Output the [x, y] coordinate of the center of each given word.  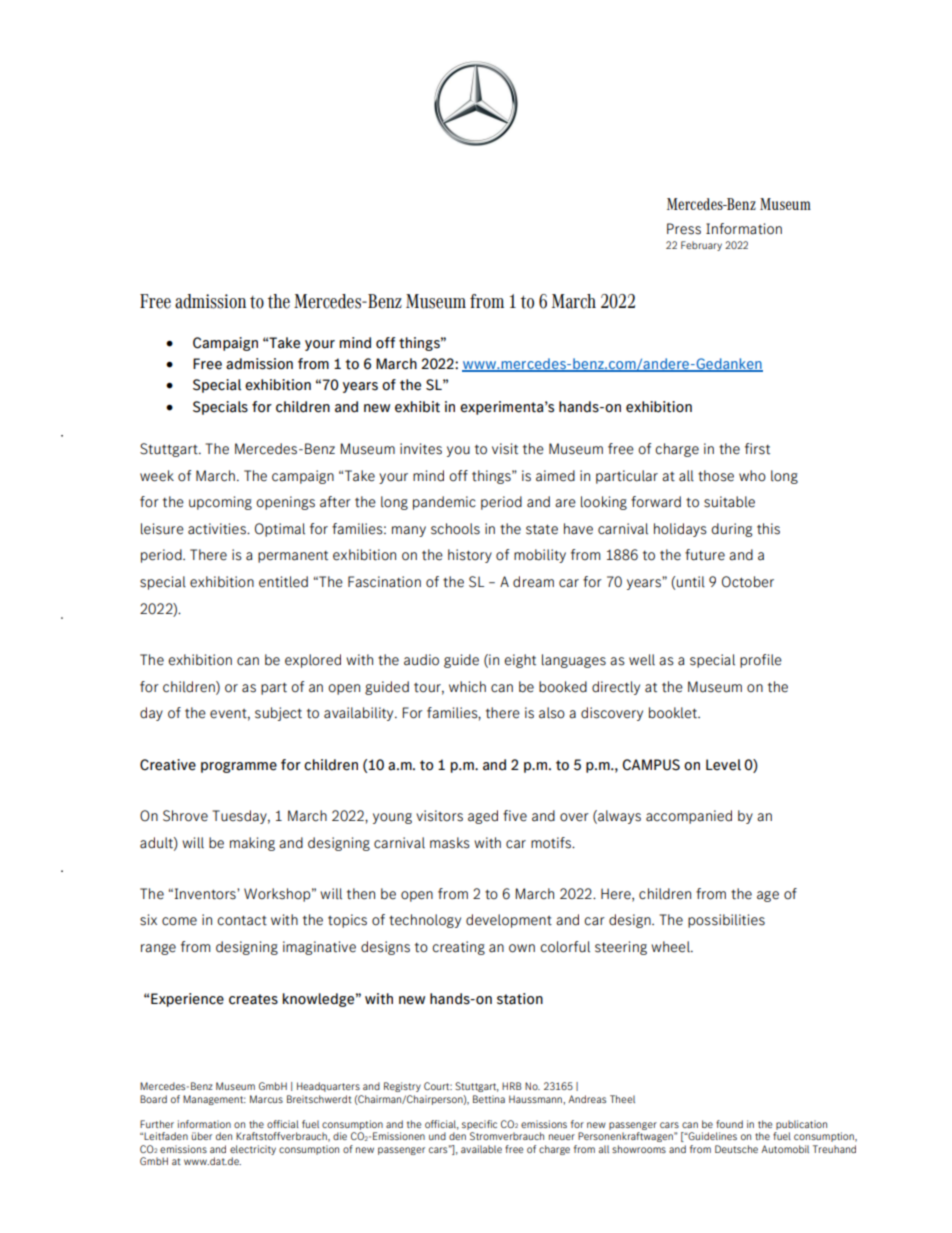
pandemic [444, 503]
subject [278, 714]
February [701, 246]
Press [684, 229]
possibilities [726, 921]
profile [761, 661]
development [509, 921]
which [467, 686]
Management [214, 1100]
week [157, 476]
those [716, 476]
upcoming [220, 503]
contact [242, 920]
